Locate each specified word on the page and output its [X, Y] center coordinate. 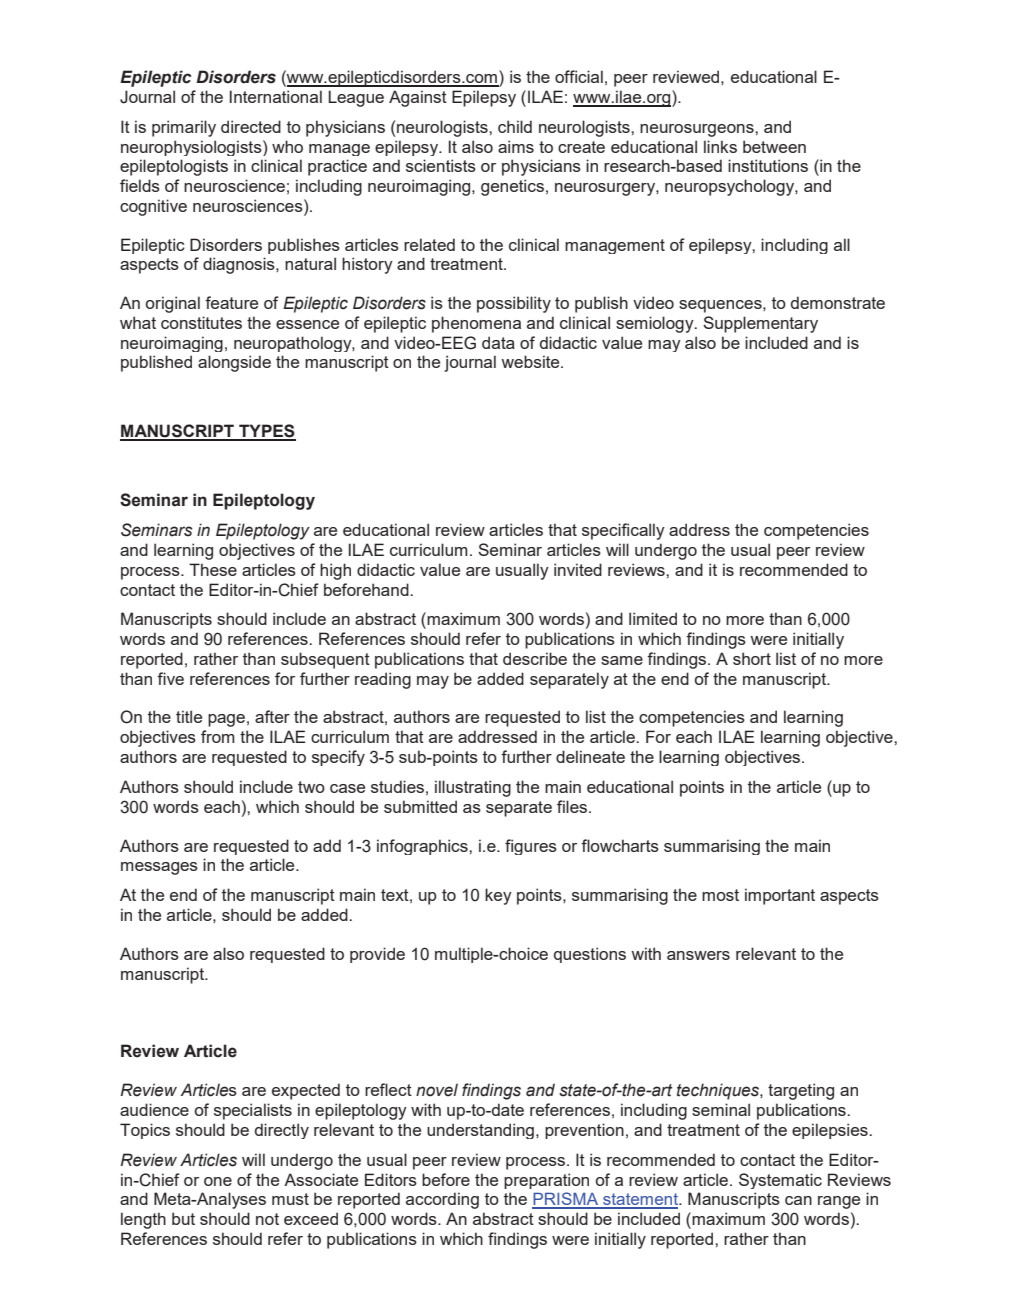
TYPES [266, 432]
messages [159, 868]
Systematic [780, 1181]
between [774, 146]
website [531, 361]
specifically [623, 531]
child [515, 126]
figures [531, 847]
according [442, 1200]
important [780, 896]
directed [251, 126]
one [218, 1181]
